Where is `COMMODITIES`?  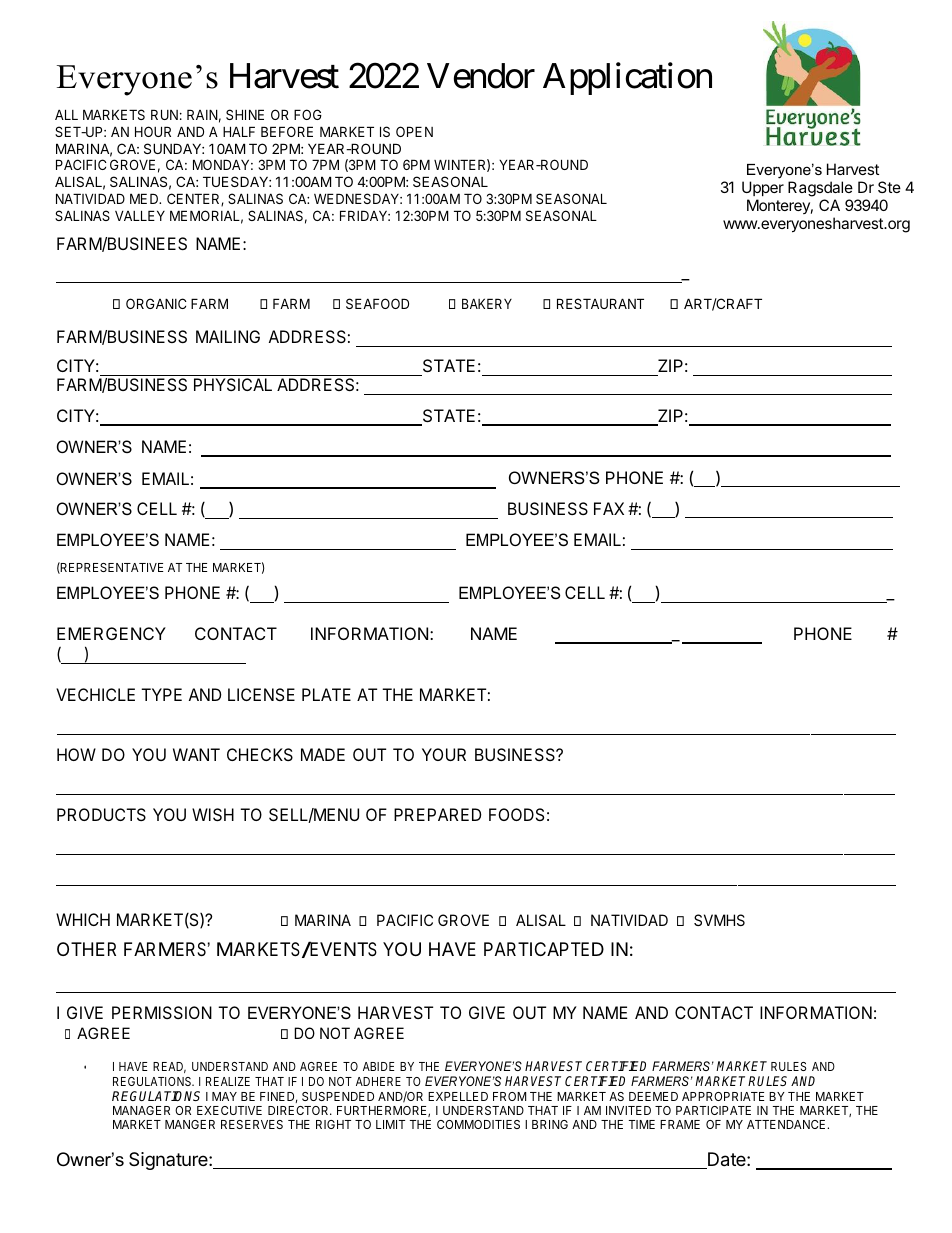
COMMODITIES is located at coordinates (478, 1124).
